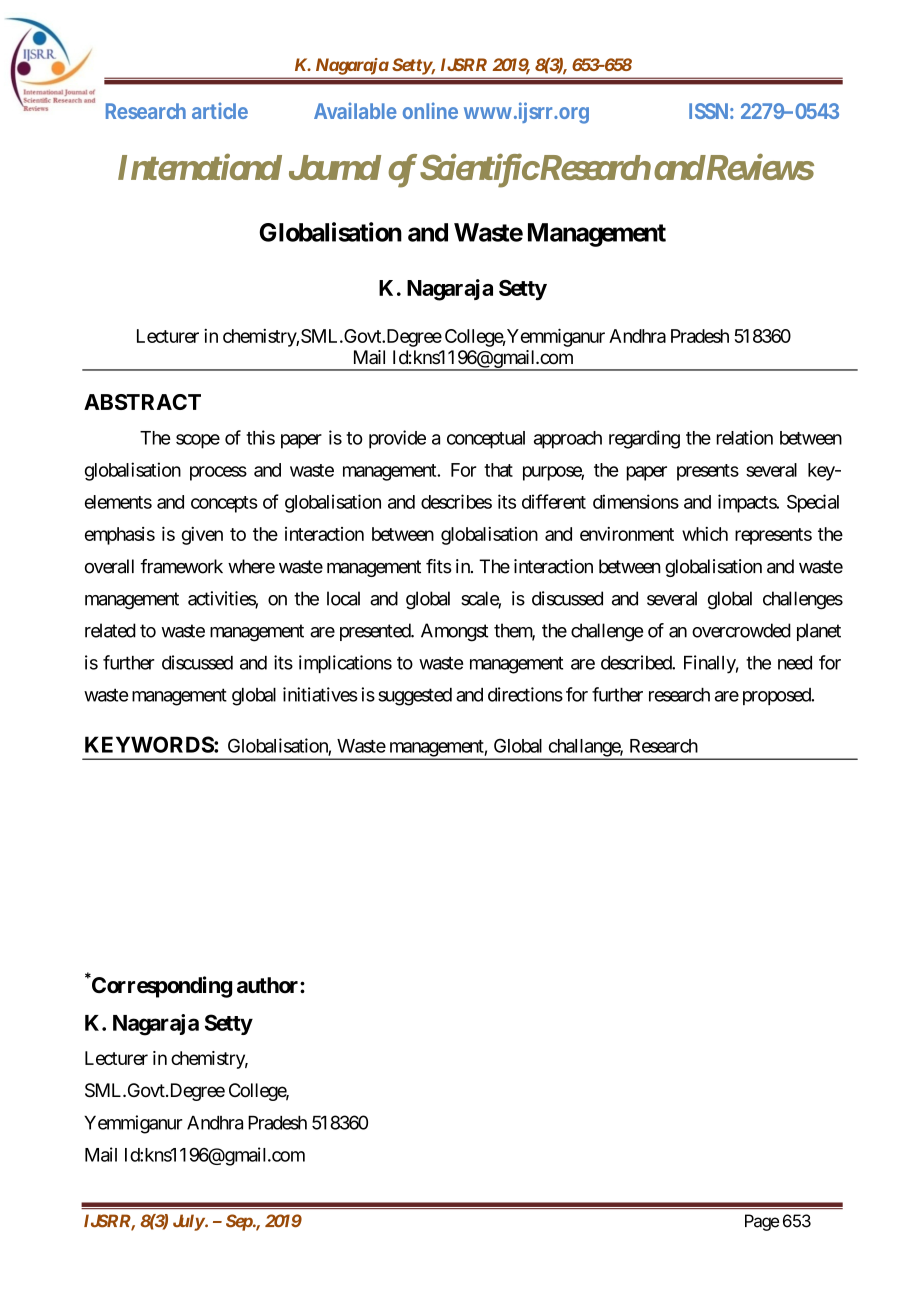  What do you see at coordinates (110, 630) in the screenshot?
I see `related` at bounding box center [110, 630].
